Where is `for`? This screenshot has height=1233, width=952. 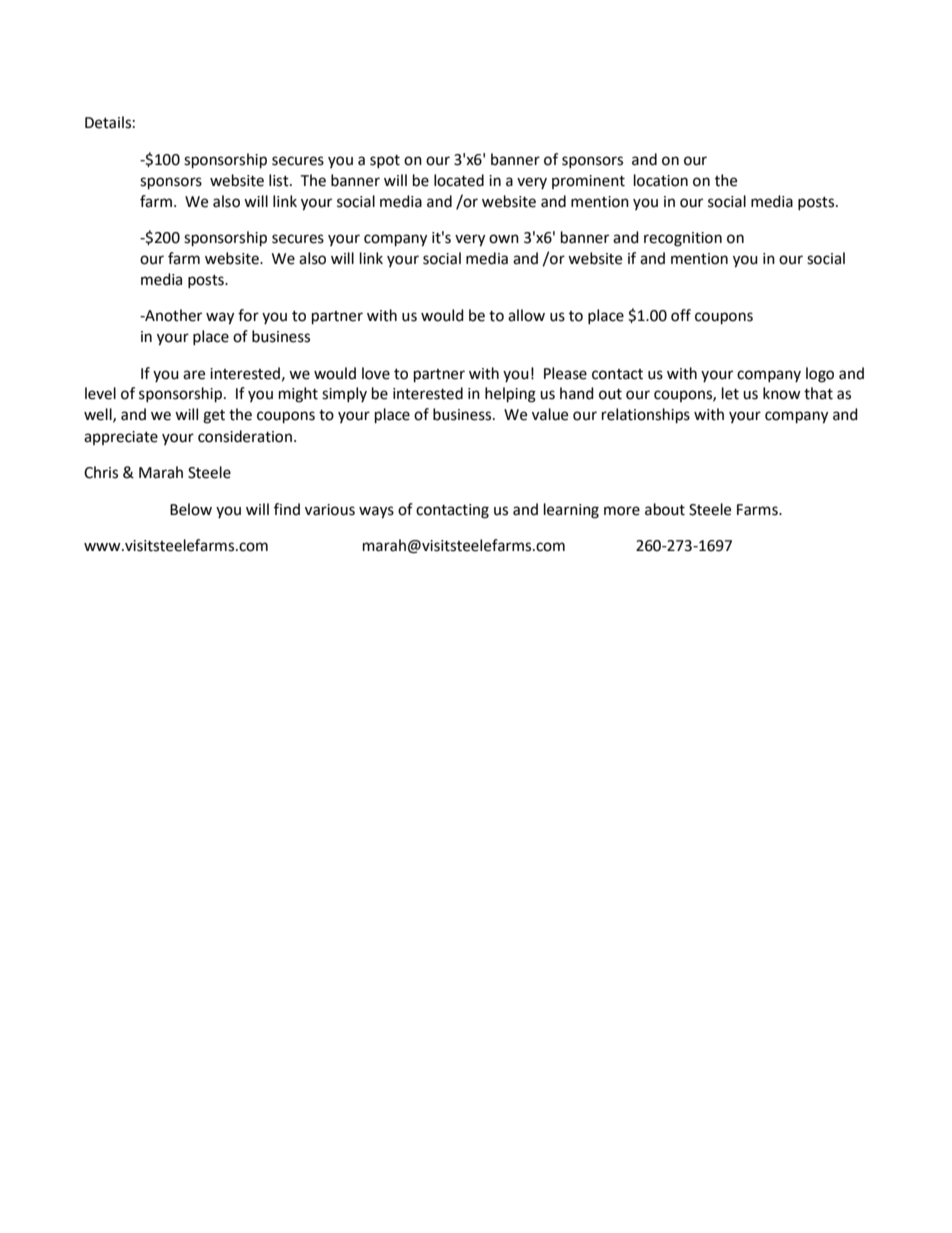 for is located at coordinates (248, 315).
